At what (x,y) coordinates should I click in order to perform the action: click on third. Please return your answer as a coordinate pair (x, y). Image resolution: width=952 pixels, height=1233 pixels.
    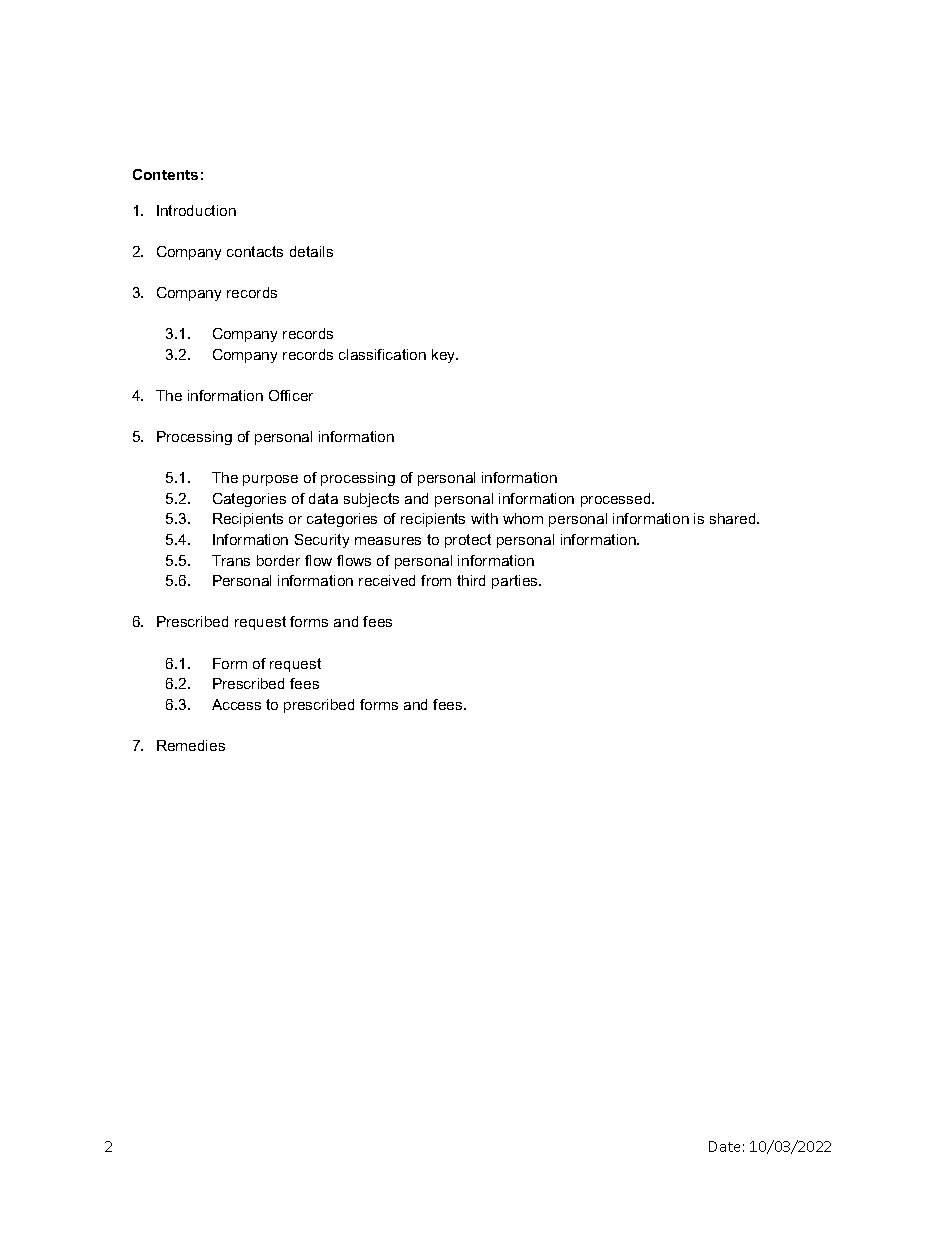
    Looking at the image, I should click on (471, 580).
